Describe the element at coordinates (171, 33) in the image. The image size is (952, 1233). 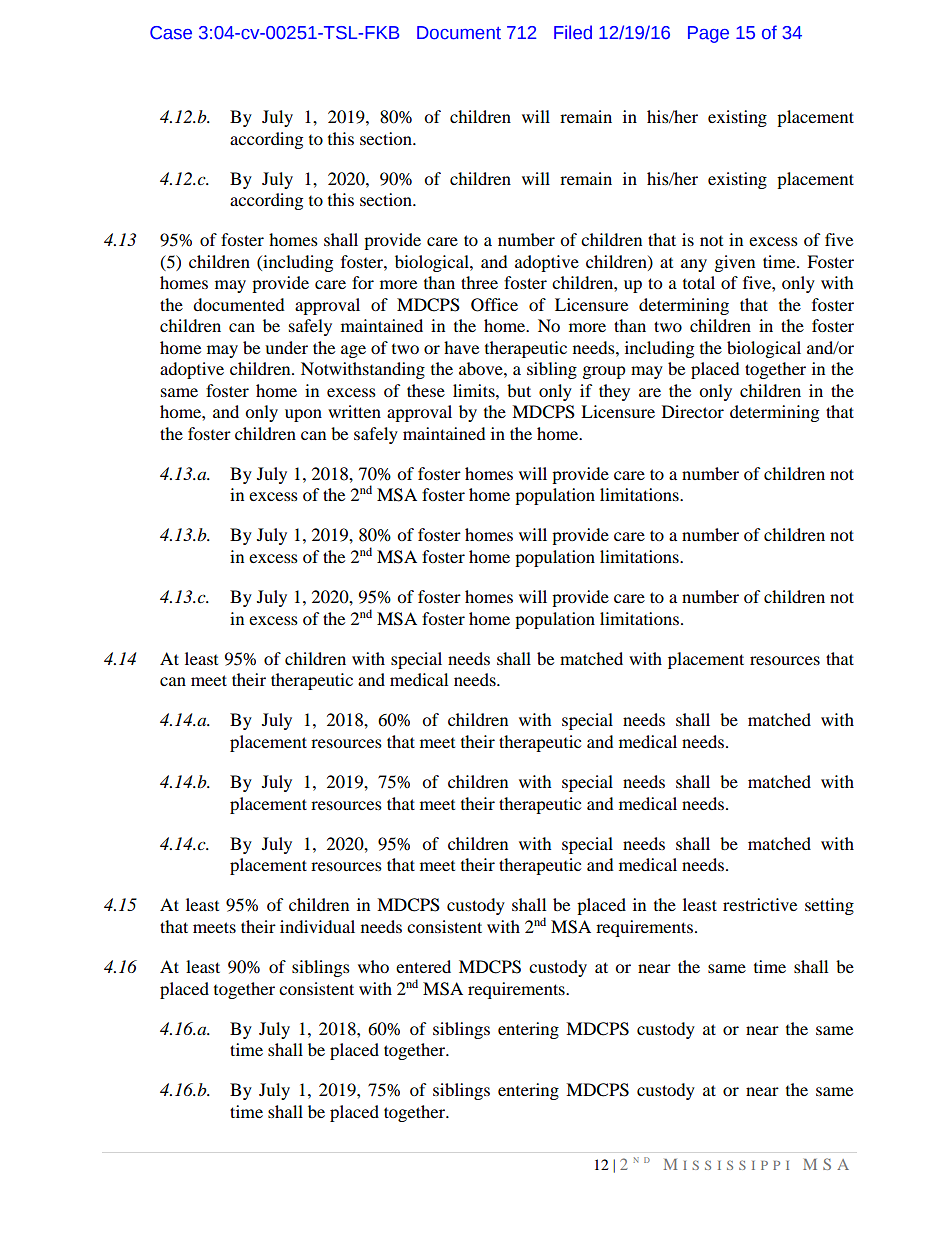
I see `Case` at that location.
